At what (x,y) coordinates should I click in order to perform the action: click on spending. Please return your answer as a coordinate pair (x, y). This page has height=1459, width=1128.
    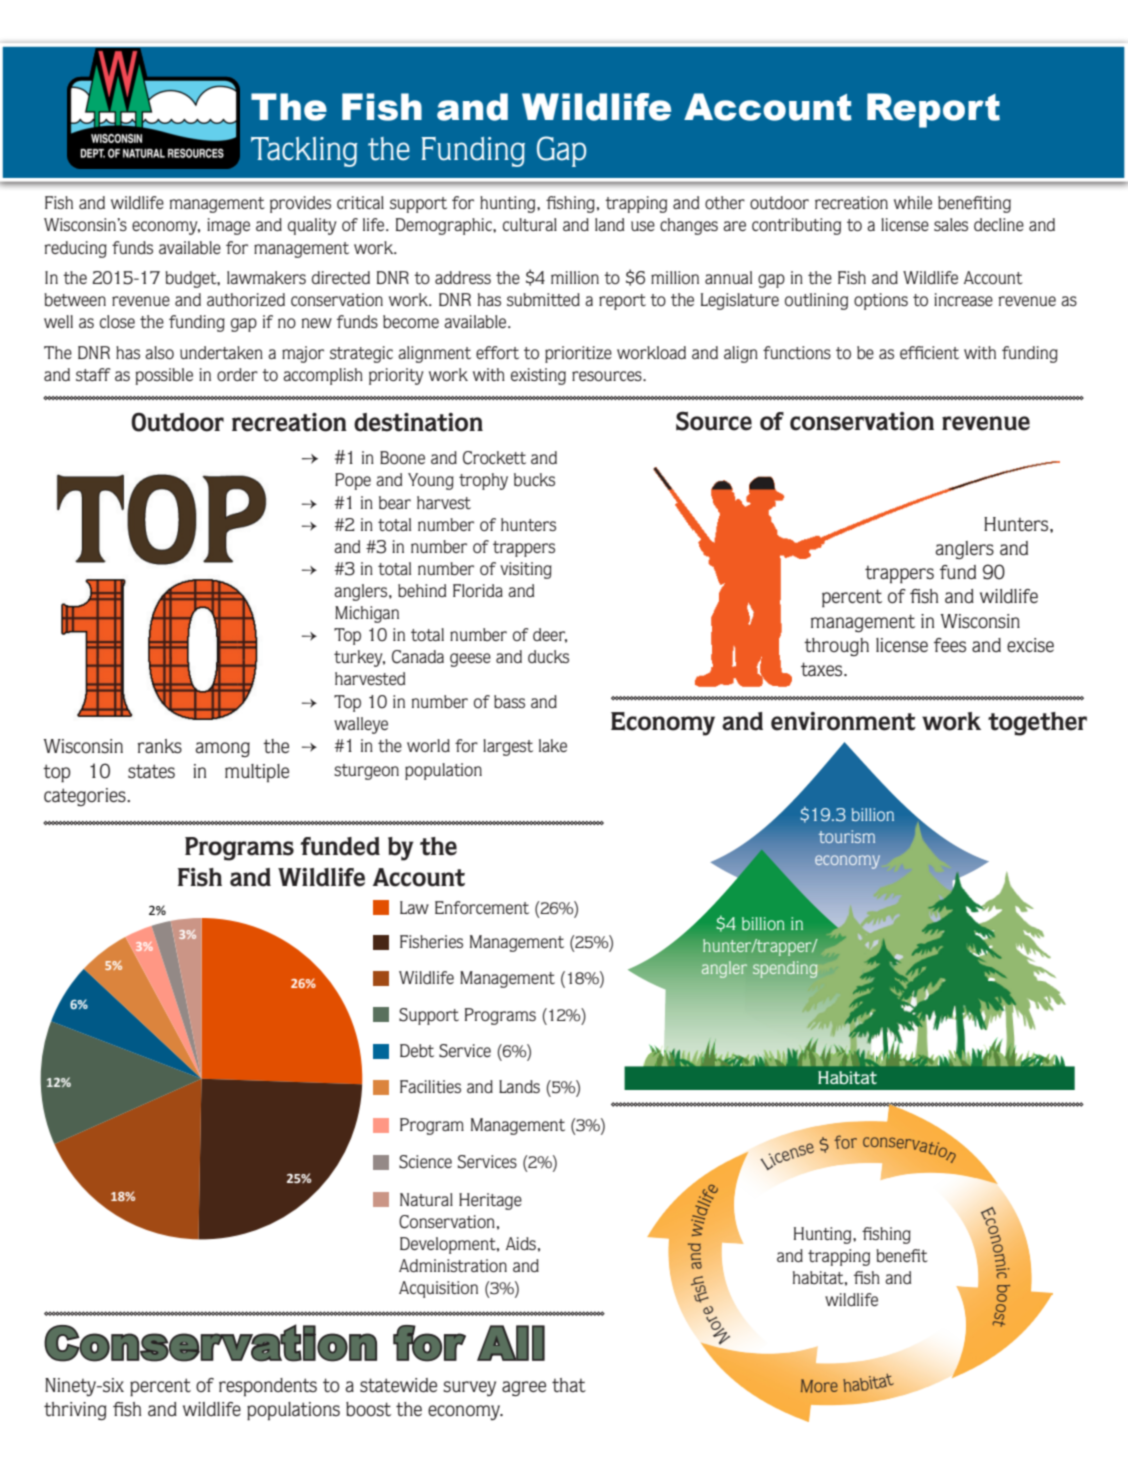
    Looking at the image, I should click on (785, 969).
